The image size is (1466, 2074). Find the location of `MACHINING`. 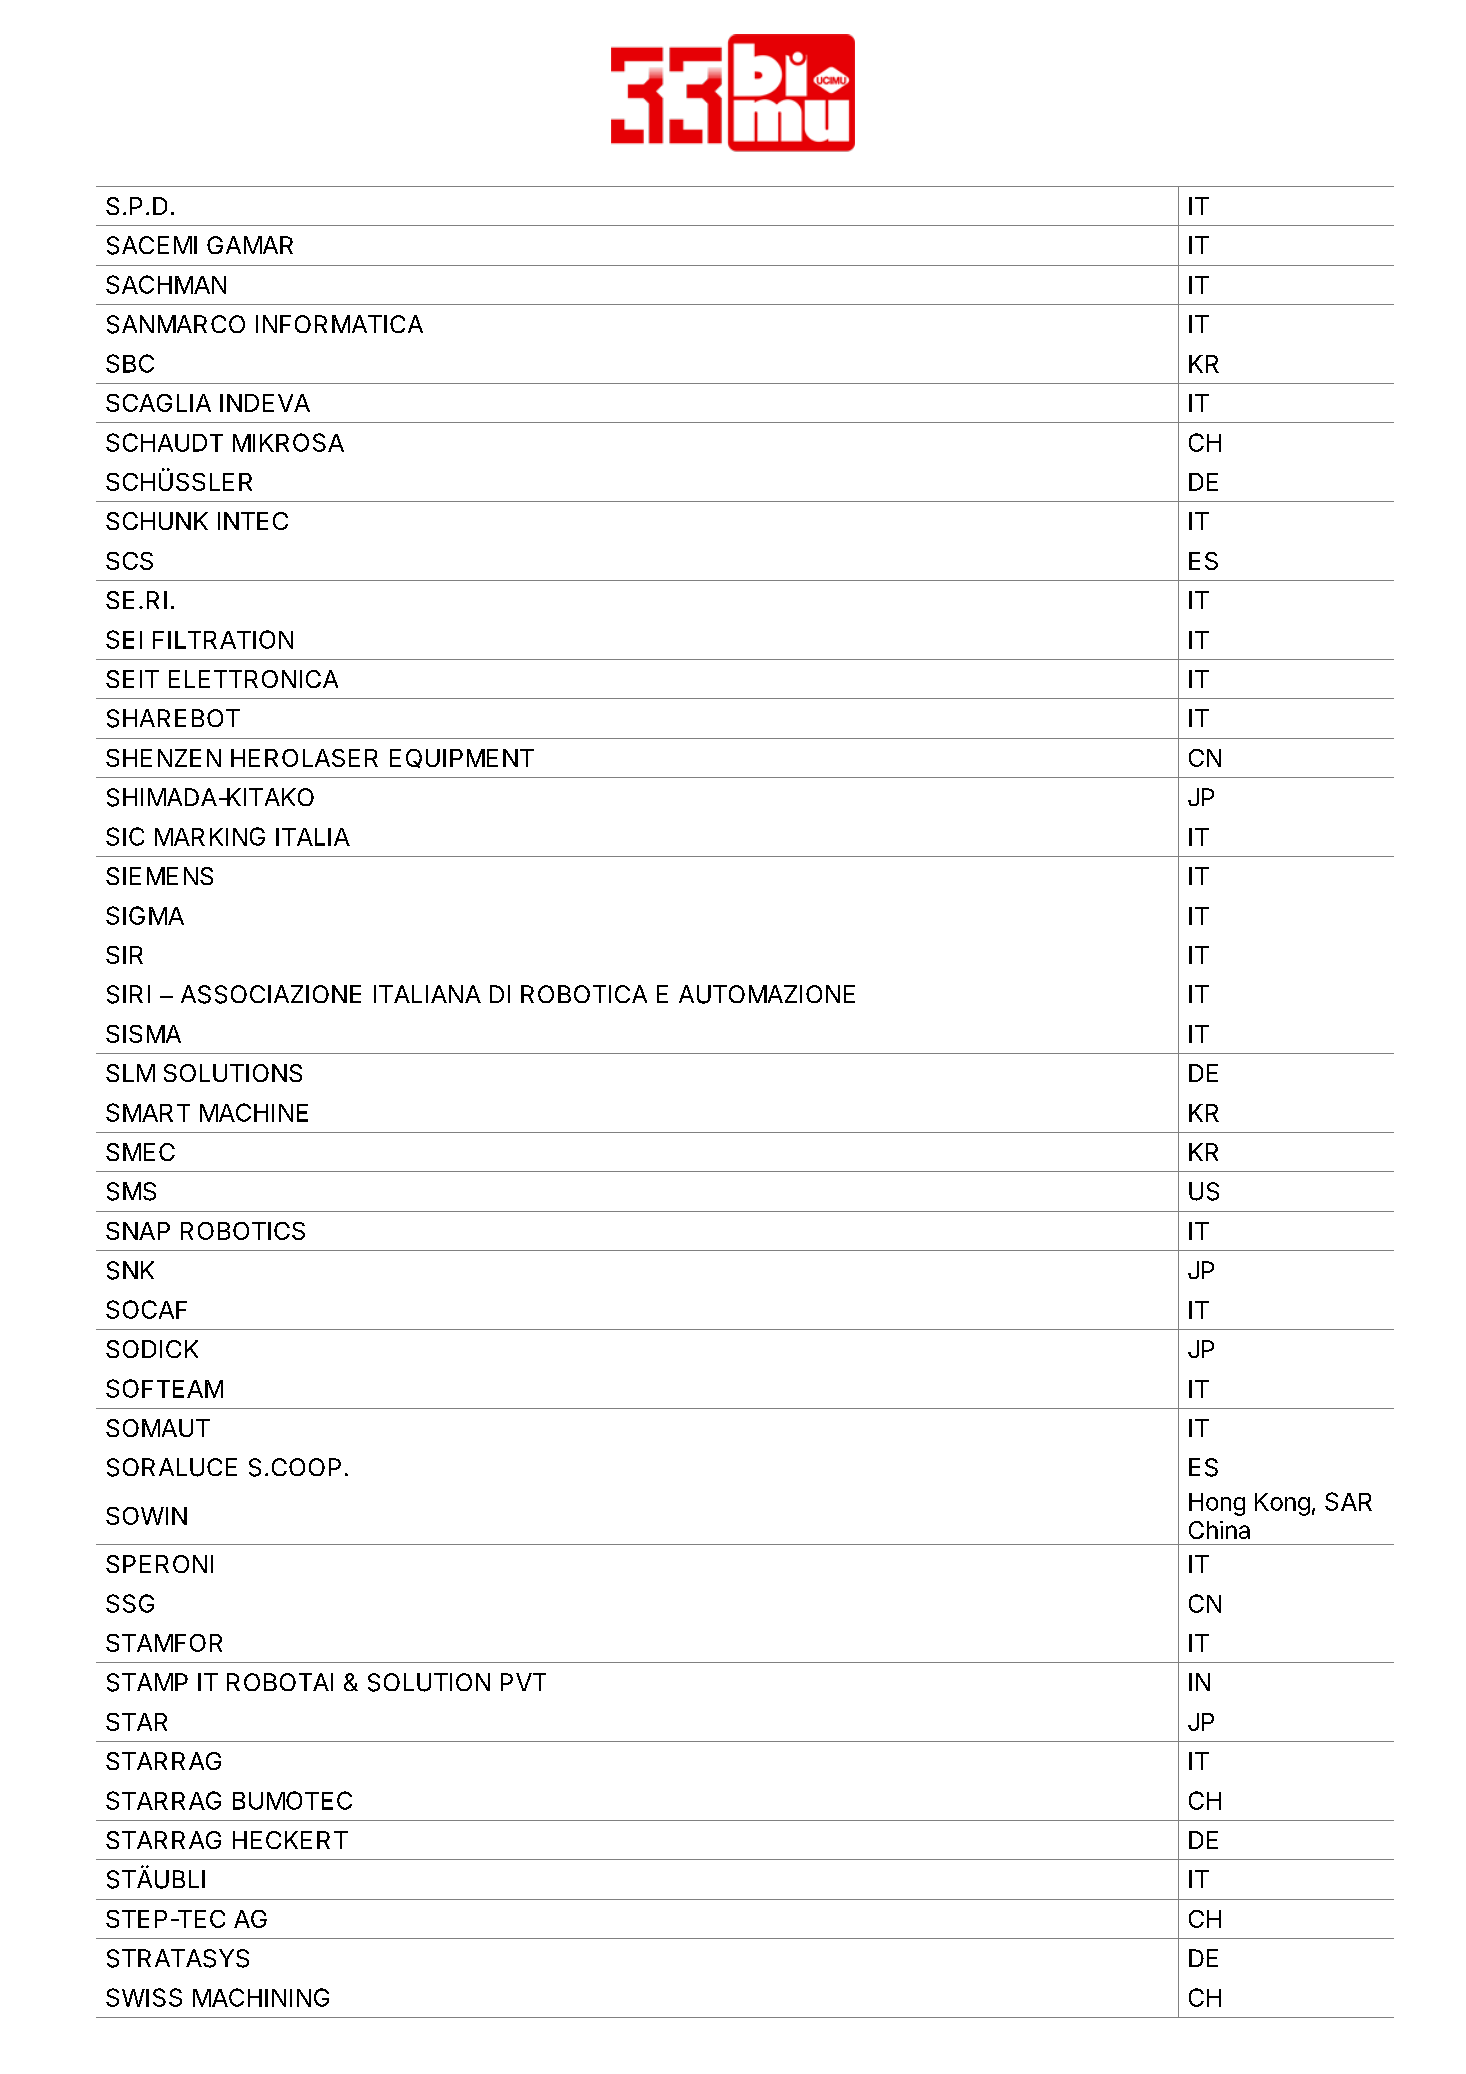

MACHINING is located at coordinates (261, 1997).
